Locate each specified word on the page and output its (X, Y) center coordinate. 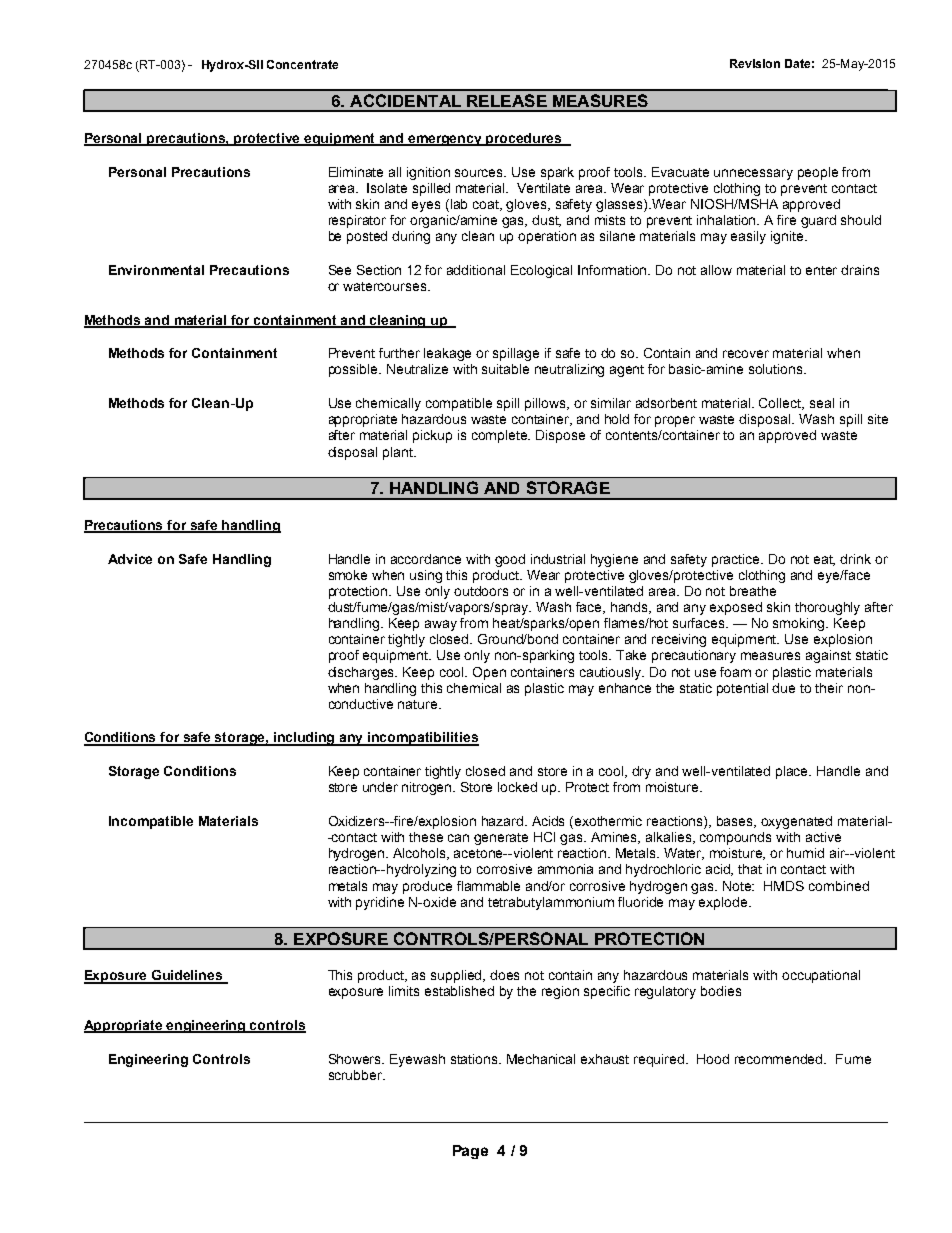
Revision (755, 63)
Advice (130, 559)
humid (805, 853)
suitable (505, 369)
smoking (800, 624)
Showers (356, 1059)
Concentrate (302, 64)
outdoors (481, 591)
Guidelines (187, 976)
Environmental (156, 270)
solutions (777, 369)
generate (501, 839)
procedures (524, 139)
